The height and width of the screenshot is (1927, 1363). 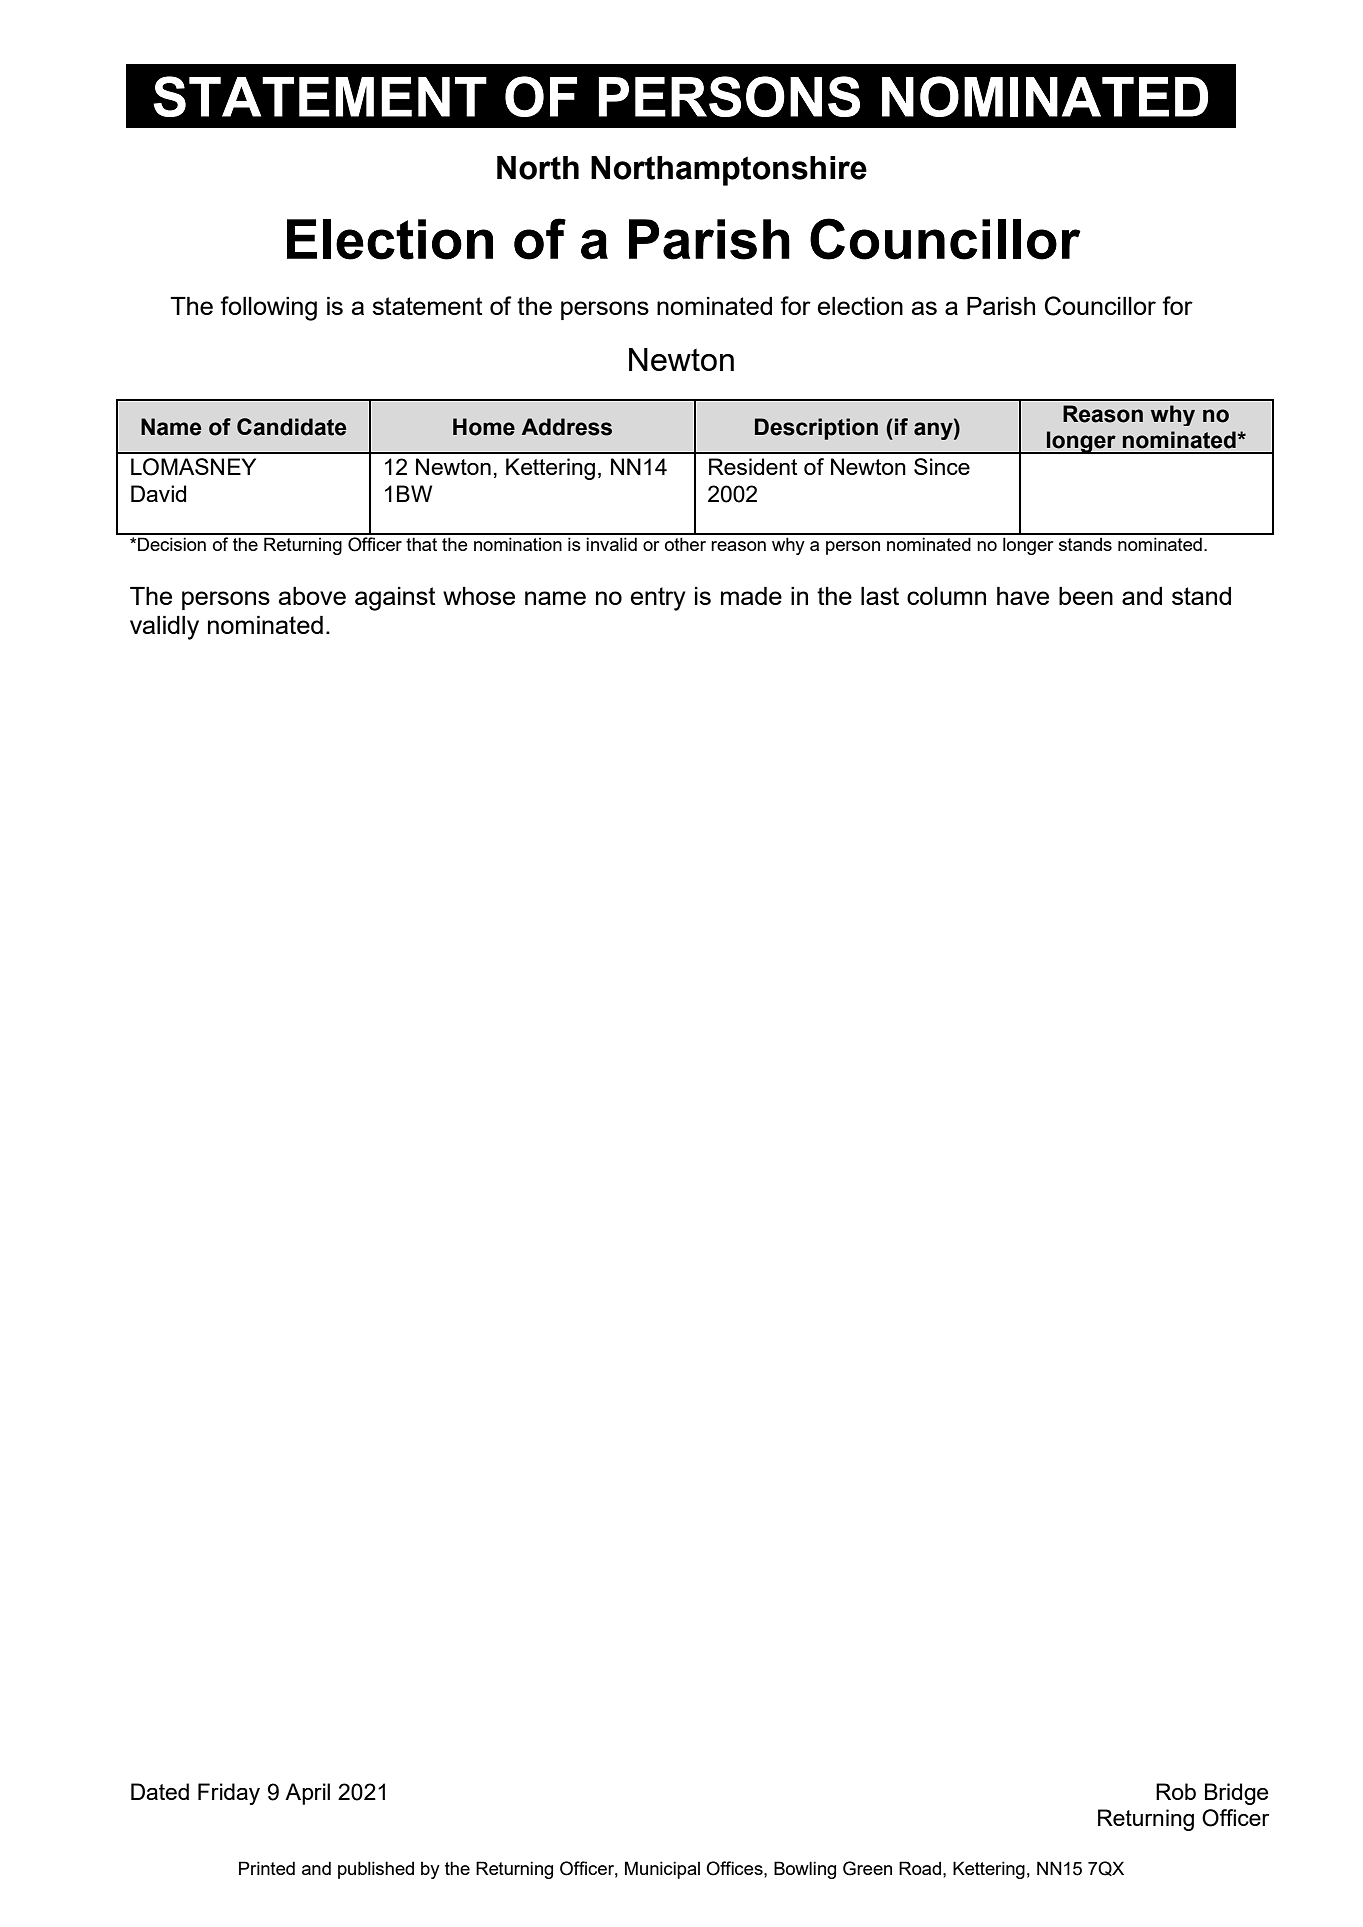 What do you see at coordinates (267, 1868) in the screenshot?
I see `Printed` at bounding box center [267, 1868].
